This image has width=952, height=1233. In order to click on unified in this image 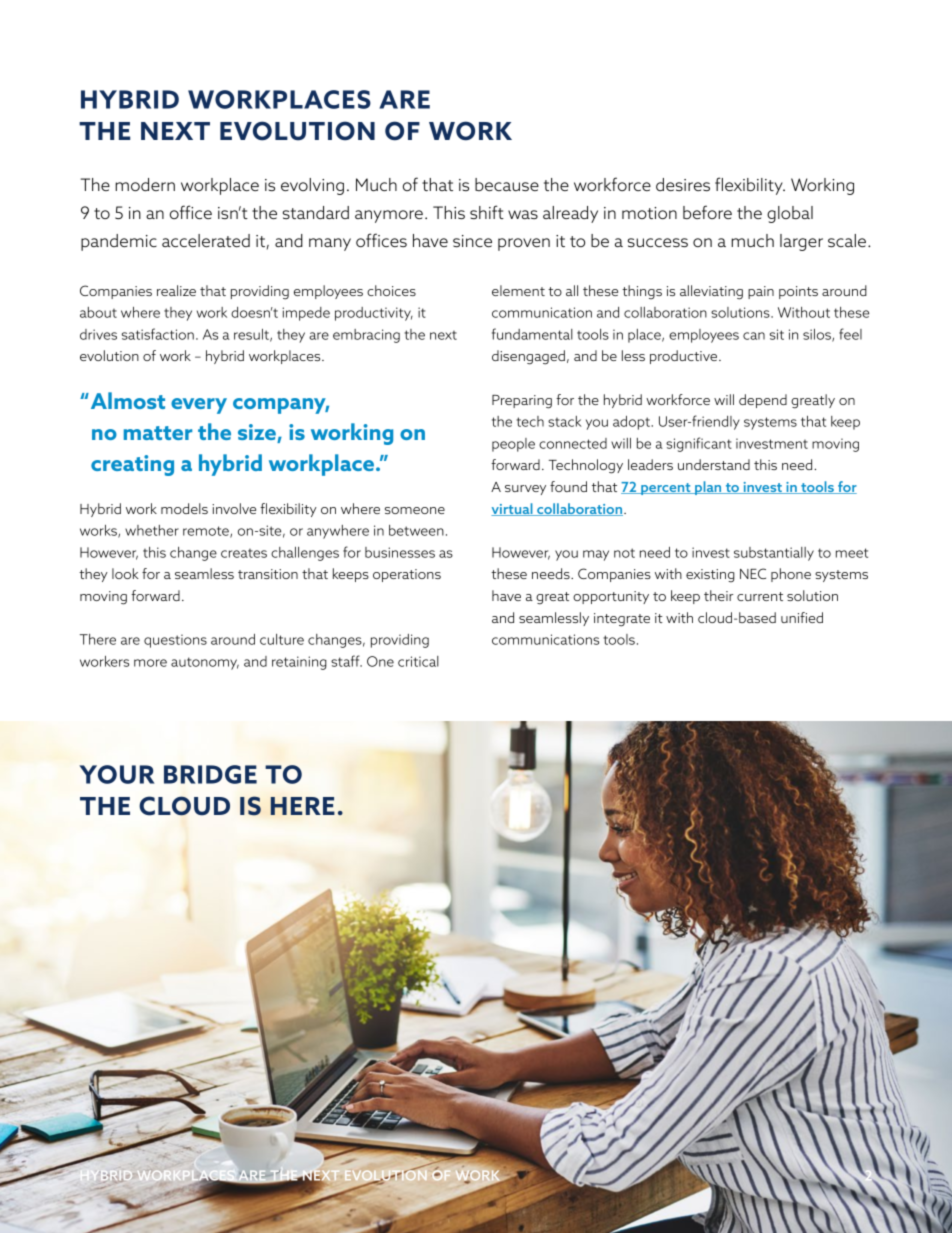, I will do `click(802, 617)`.
